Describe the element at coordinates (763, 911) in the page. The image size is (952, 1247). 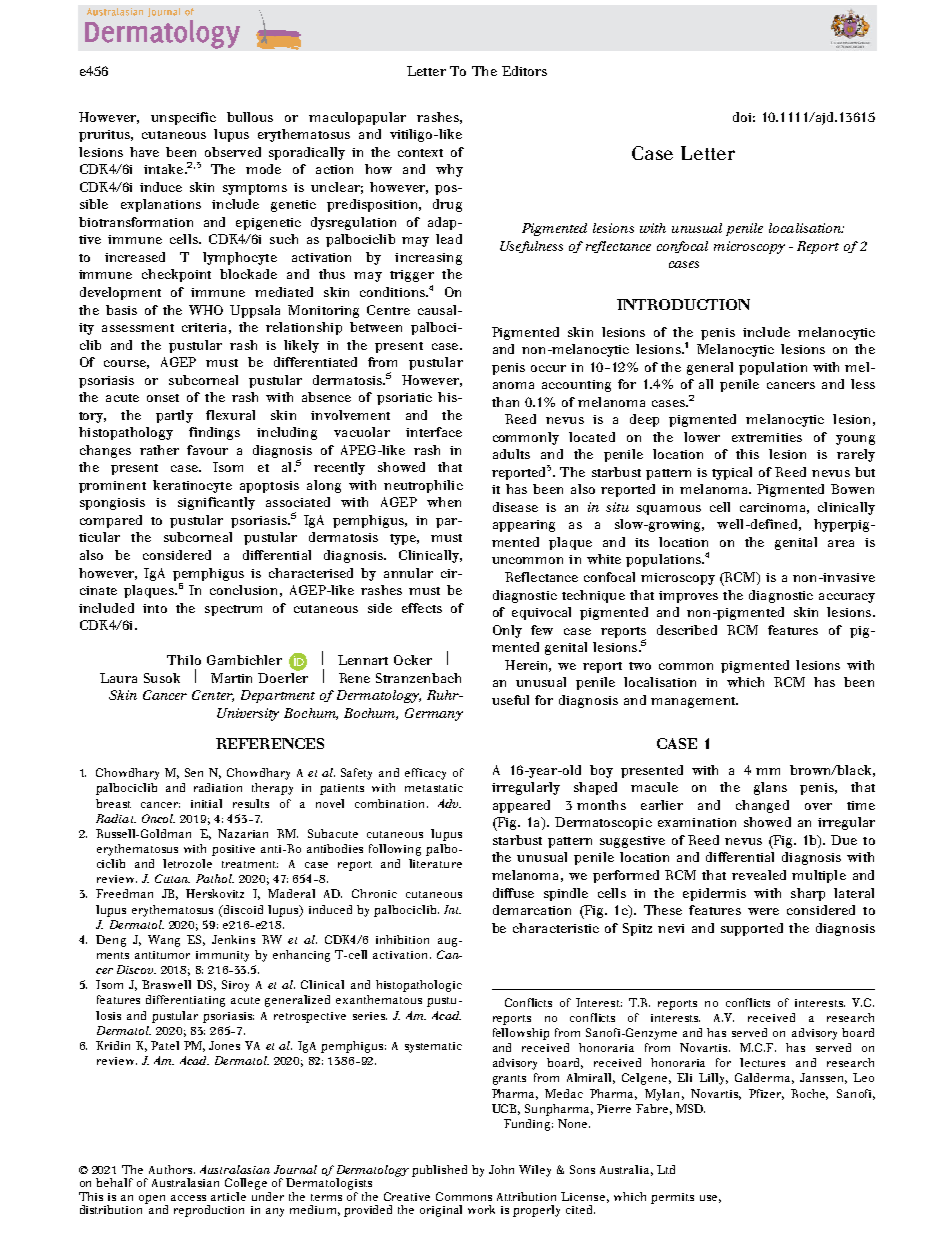
I see `were` at that location.
